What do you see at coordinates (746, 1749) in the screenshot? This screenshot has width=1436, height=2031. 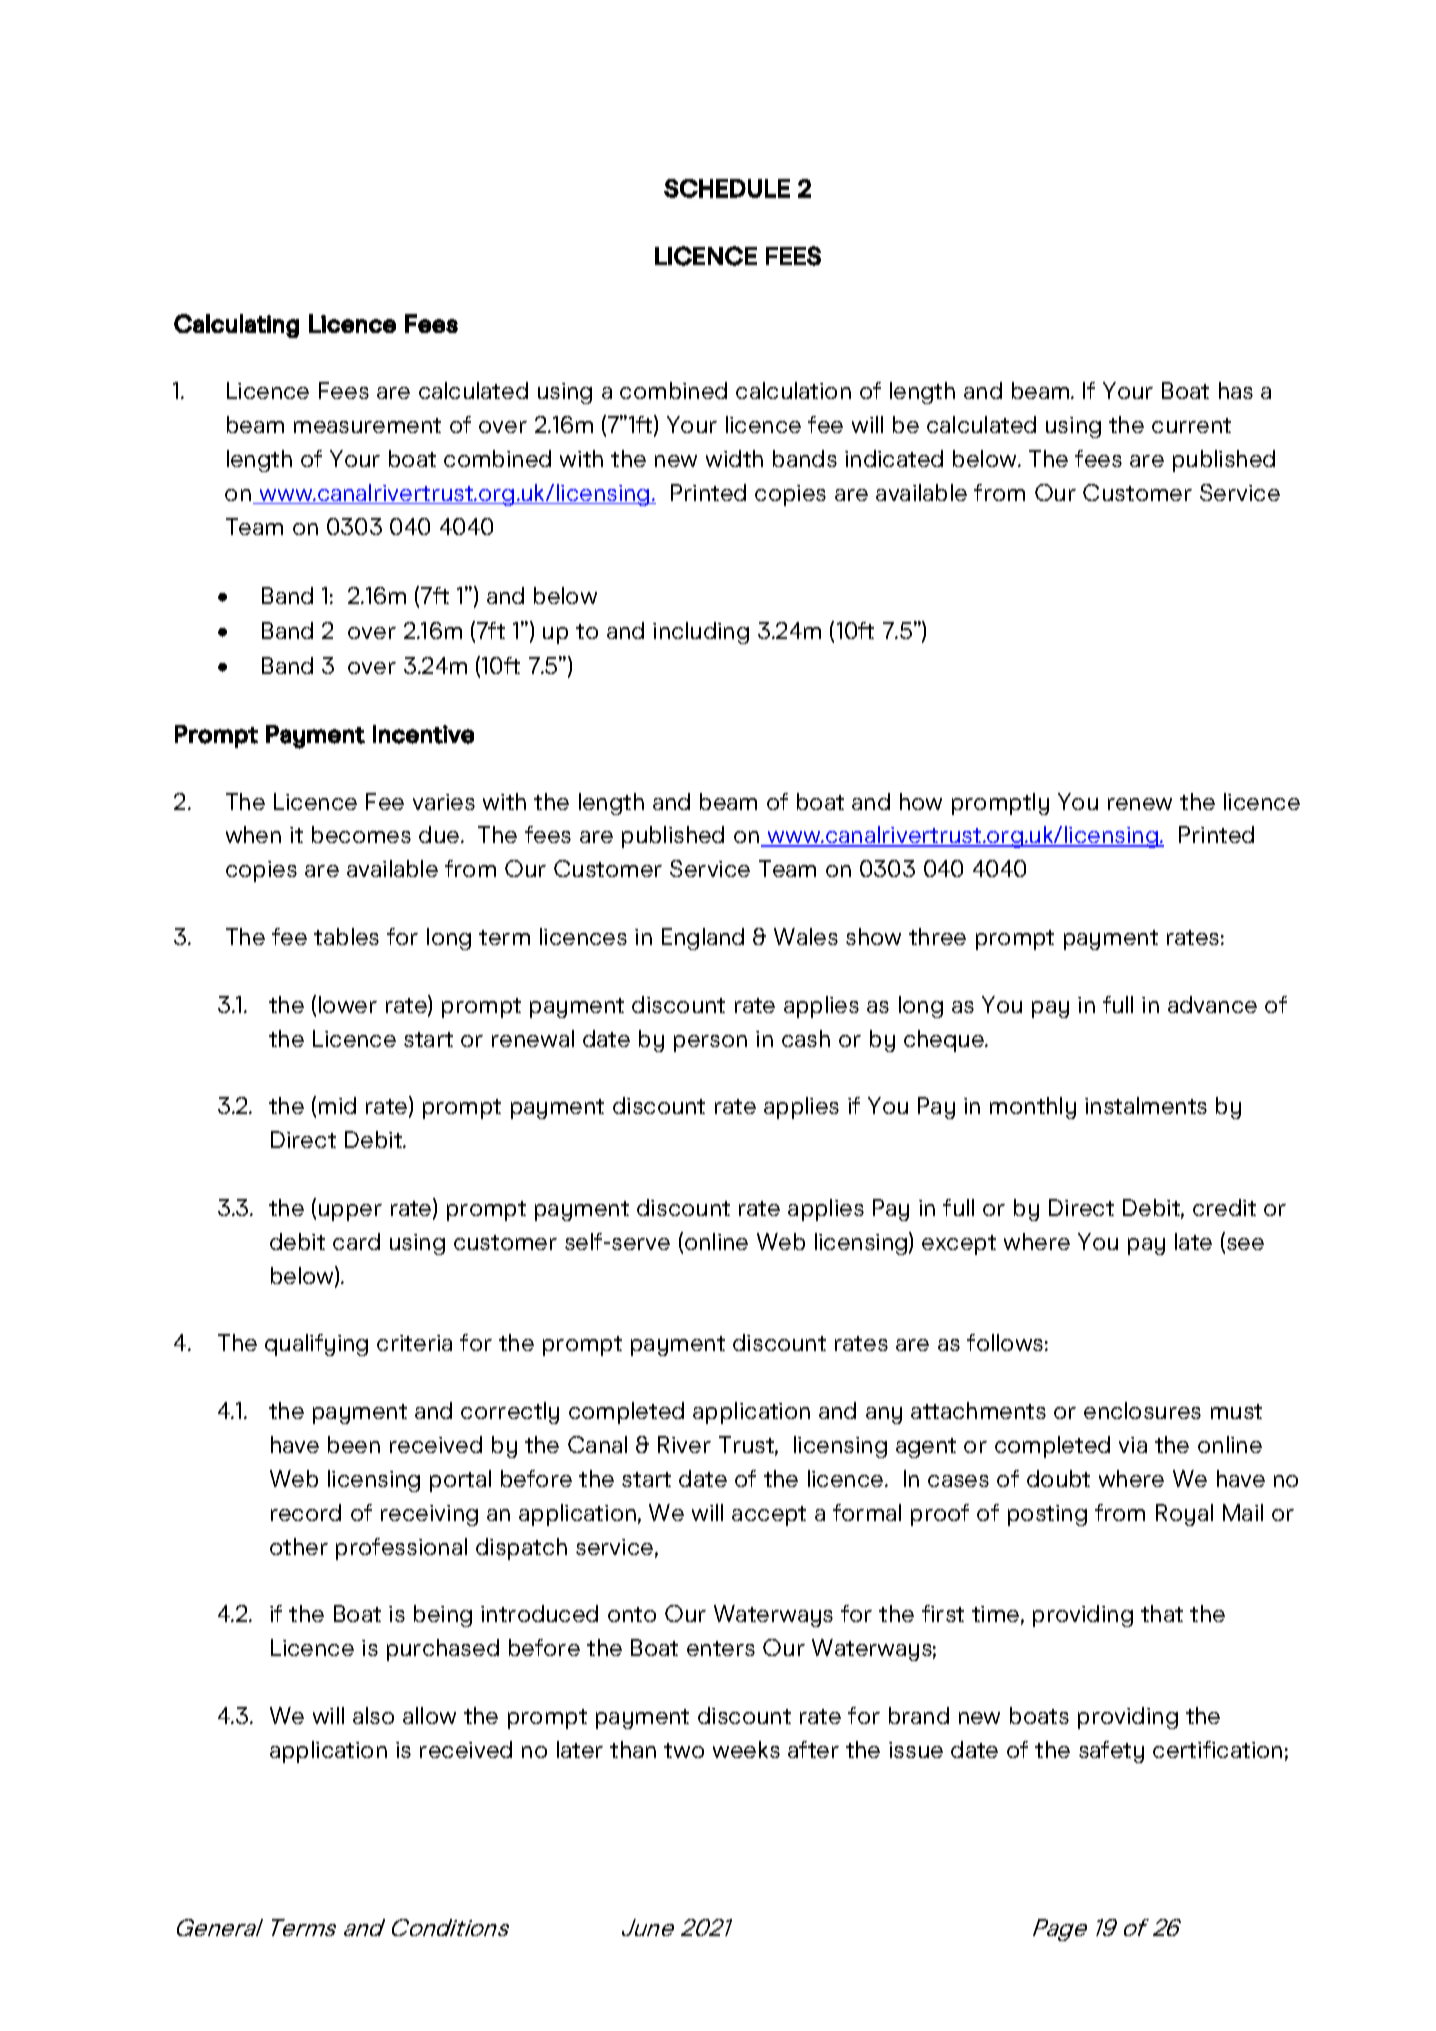 I see `weeks` at bounding box center [746, 1749].
